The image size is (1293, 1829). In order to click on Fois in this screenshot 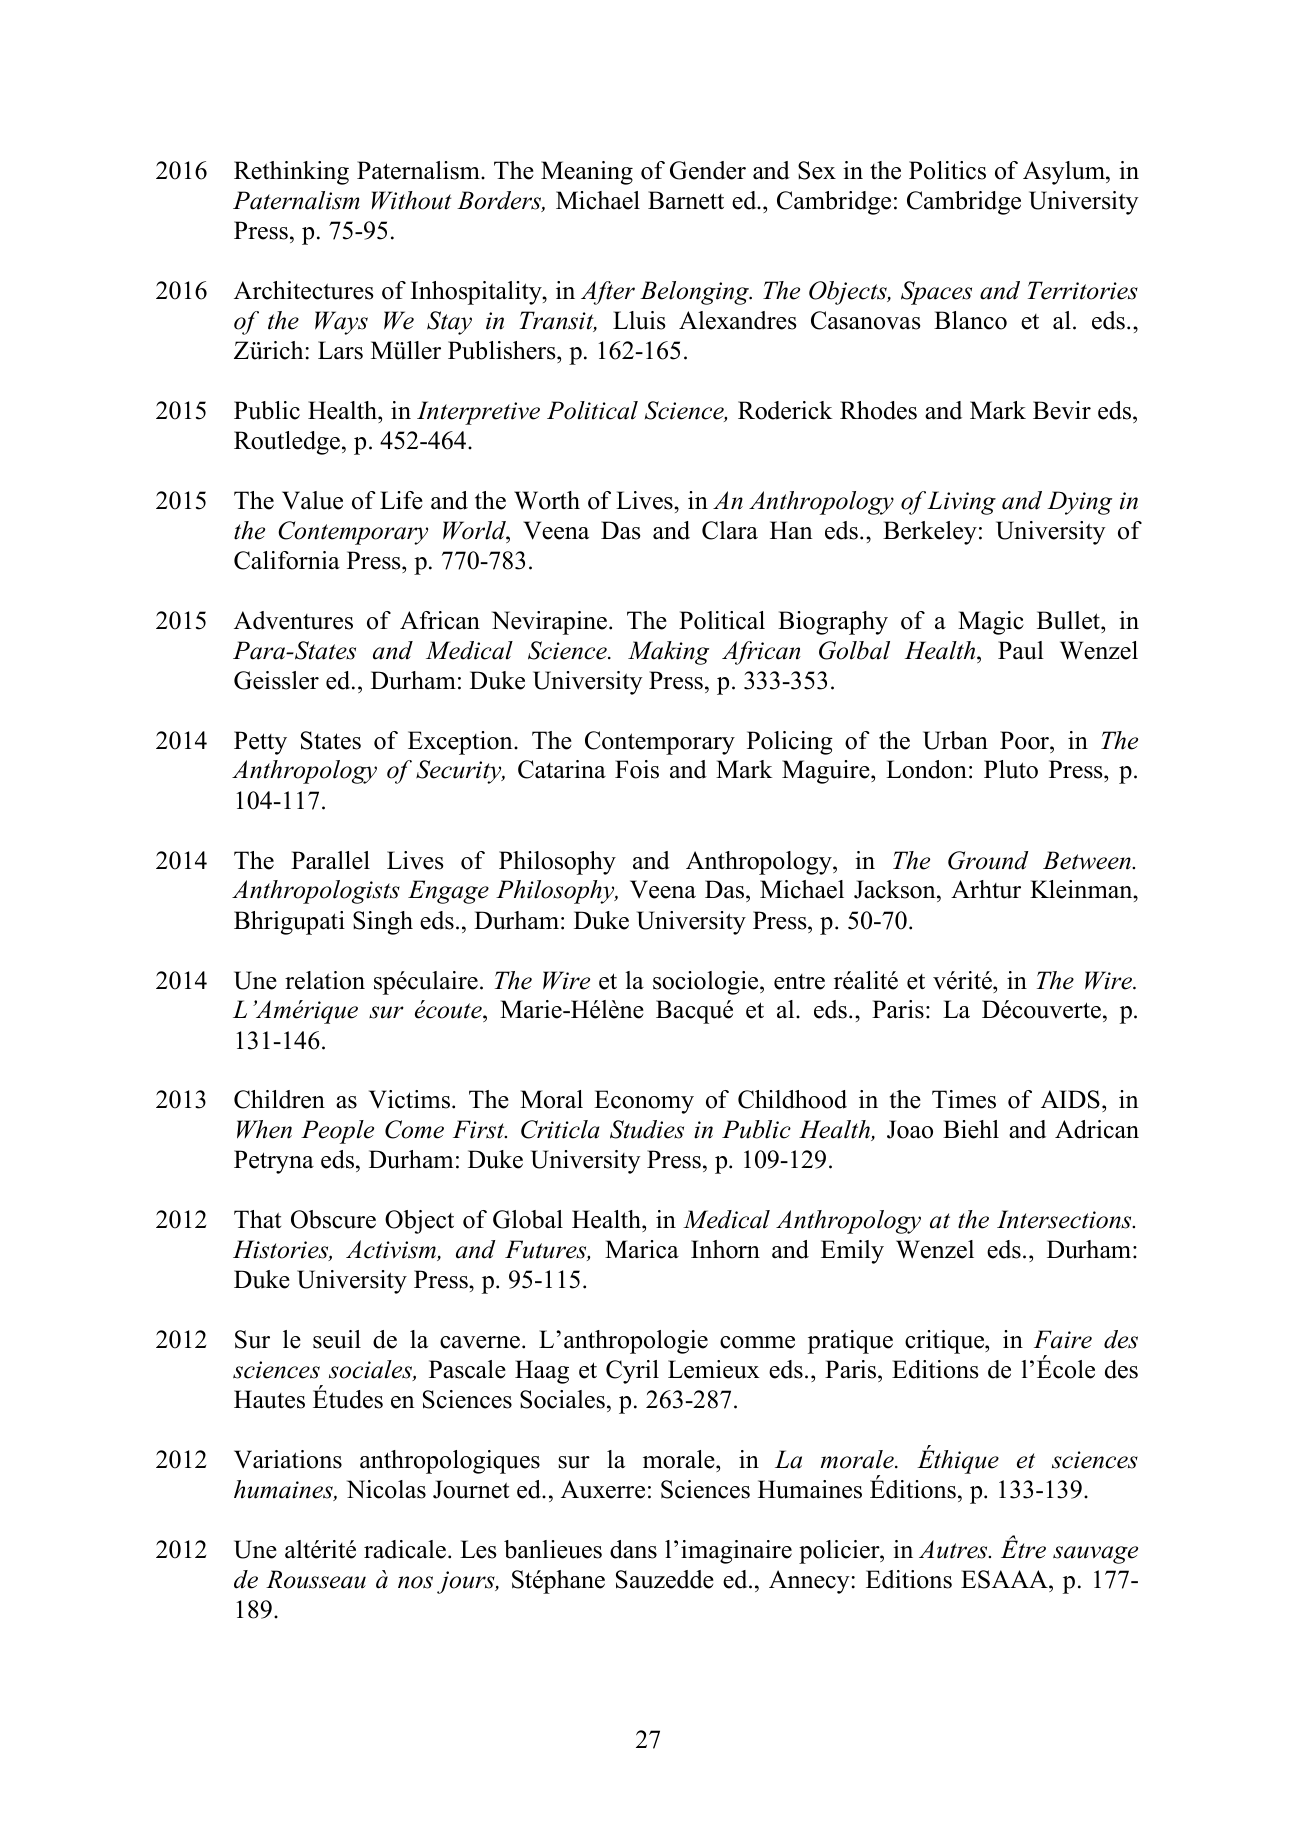, I will do `click(637, 769)`.
